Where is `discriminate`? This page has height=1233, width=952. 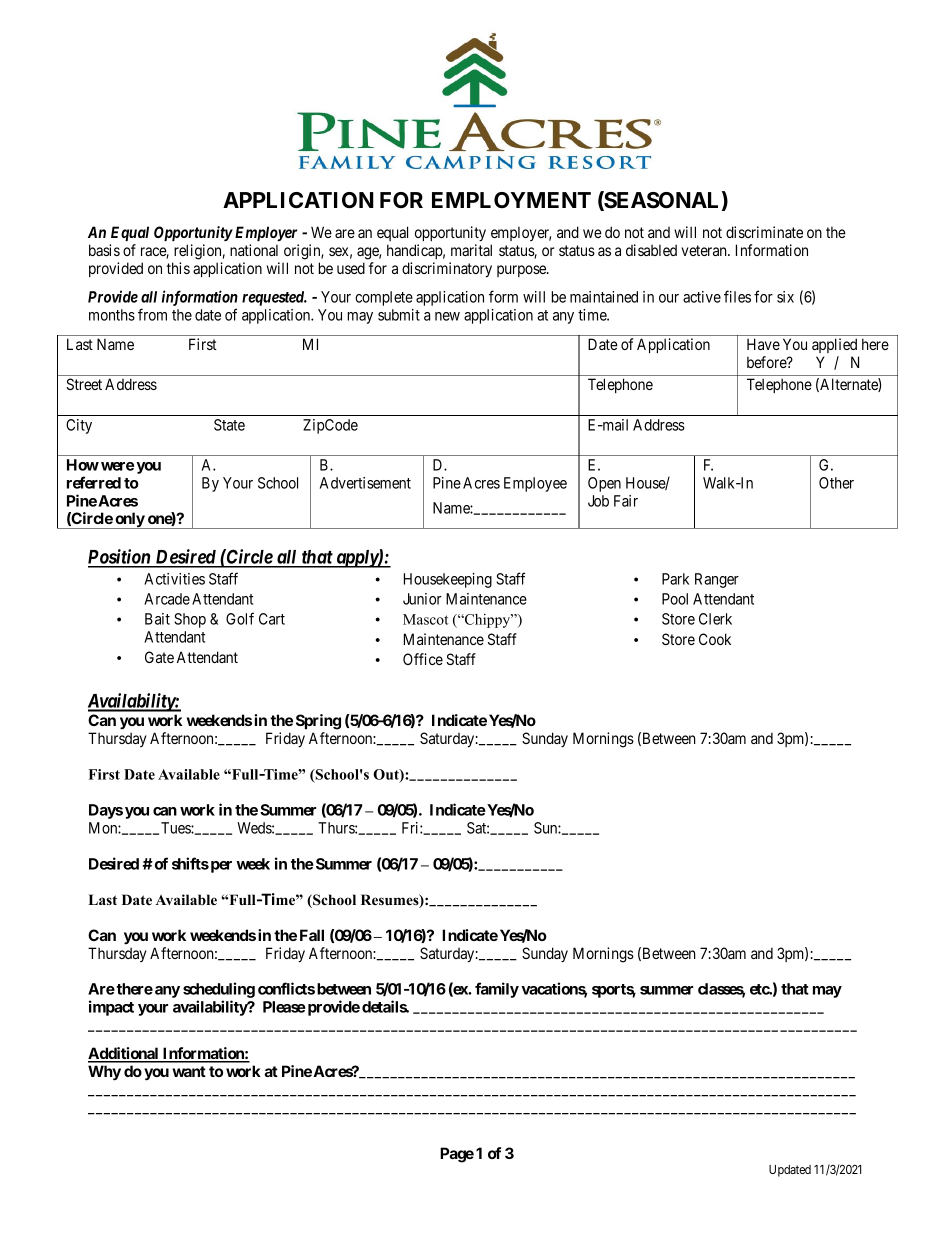
discriminate is located at coordinates (764, 232).
